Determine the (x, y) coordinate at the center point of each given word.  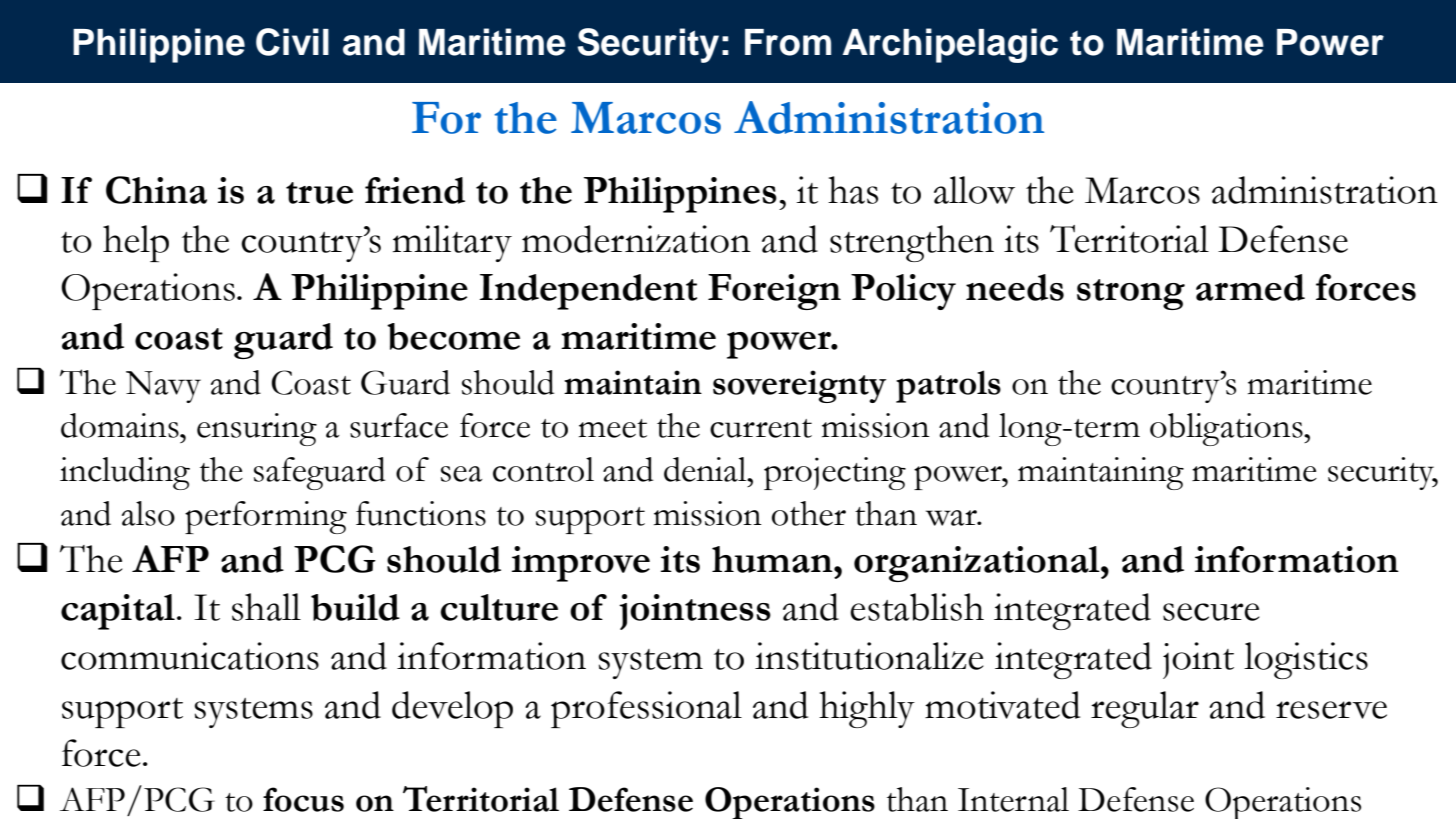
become (453, 336)
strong (1131, 294)
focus (303, 799)
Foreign (774, 292)
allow (974, 190)
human (773, 559)
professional (646, 709)
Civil (292, 42)
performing (266, 517)
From (788, 42)
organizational (978, 564)
